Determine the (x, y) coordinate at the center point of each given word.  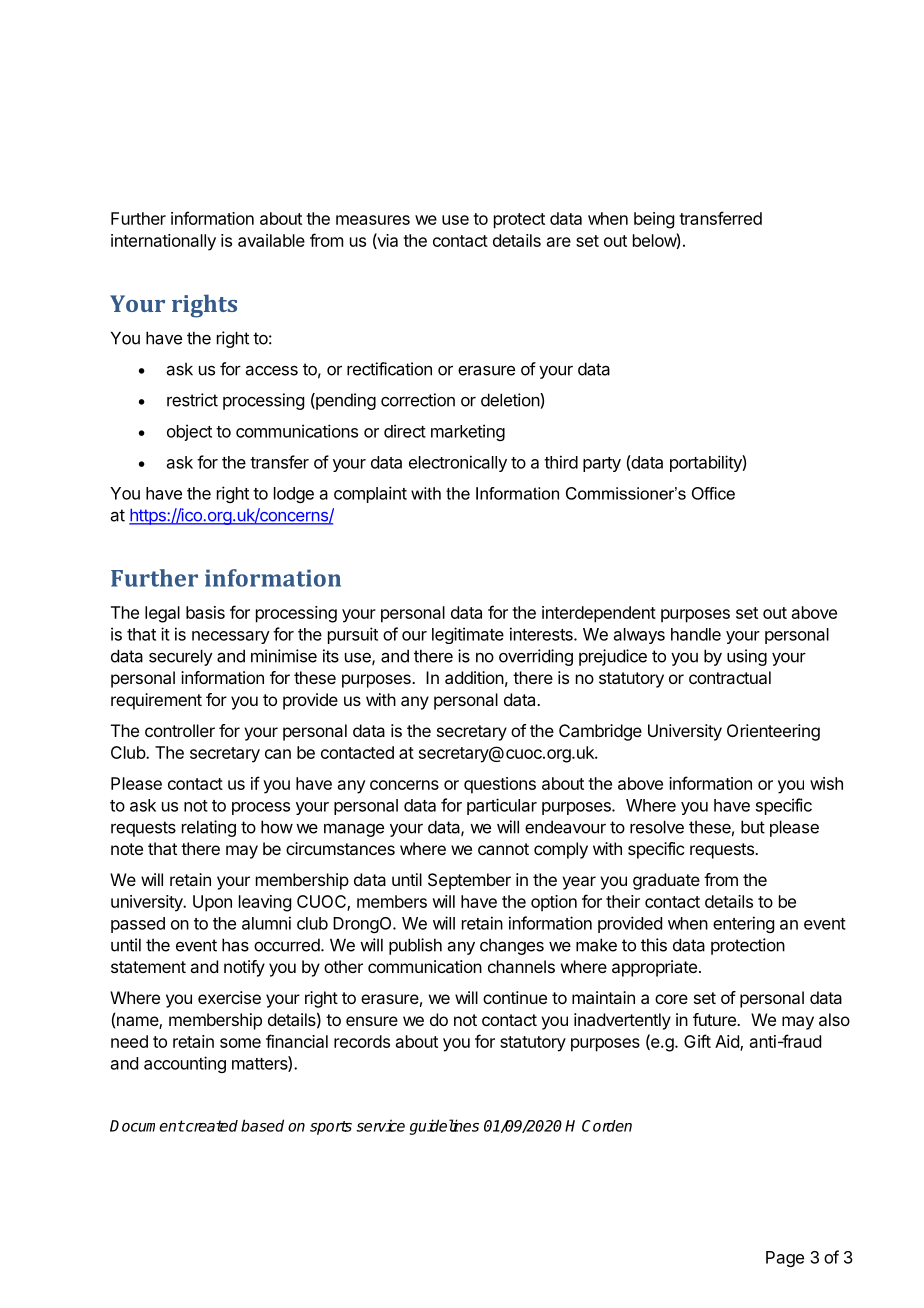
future (715, 1019)
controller (180, 730)
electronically (458, 463)
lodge (294, 495)
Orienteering (773, 732)
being (654, 220)
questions (500, 785)
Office (713, 493)
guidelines (444, 1127)
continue (515, 997)
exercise (229, 997)
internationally (163, 242)
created (211, 1126)
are (559, 242)
